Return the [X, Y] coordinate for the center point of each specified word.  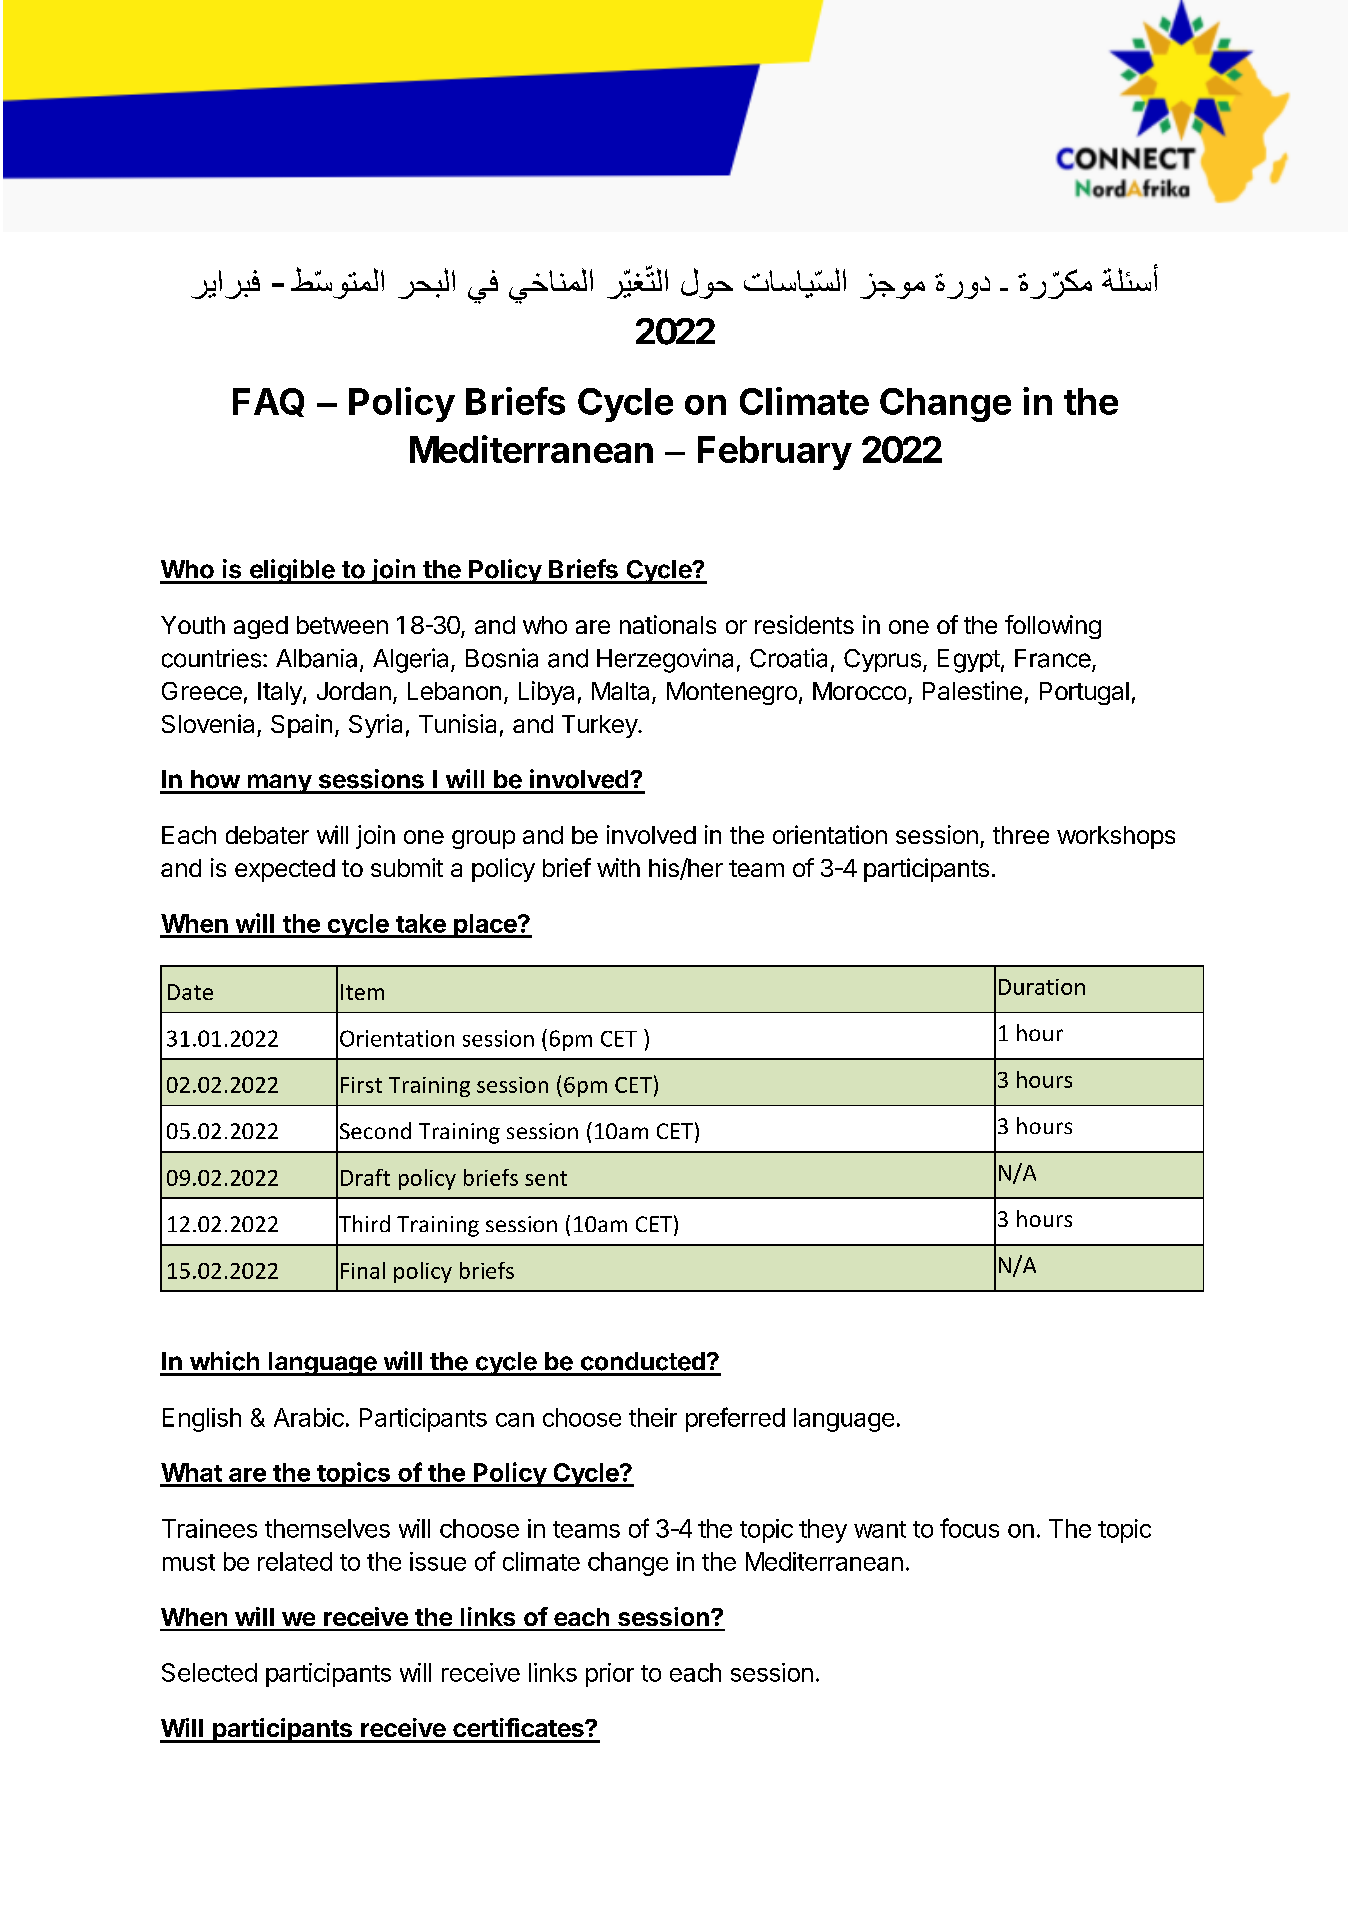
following [1053, 627]
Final [363, 1270]
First [361, 1085]
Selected [209, 1672]
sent [546, 1178]
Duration [1042, 987]
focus [969, 1528]
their [653, 1417]
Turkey [600, 726]
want [880, 1529]
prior [610, 1675]
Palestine [972, 690]
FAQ [268, 402]
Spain [301, 726]
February [775, 453]
